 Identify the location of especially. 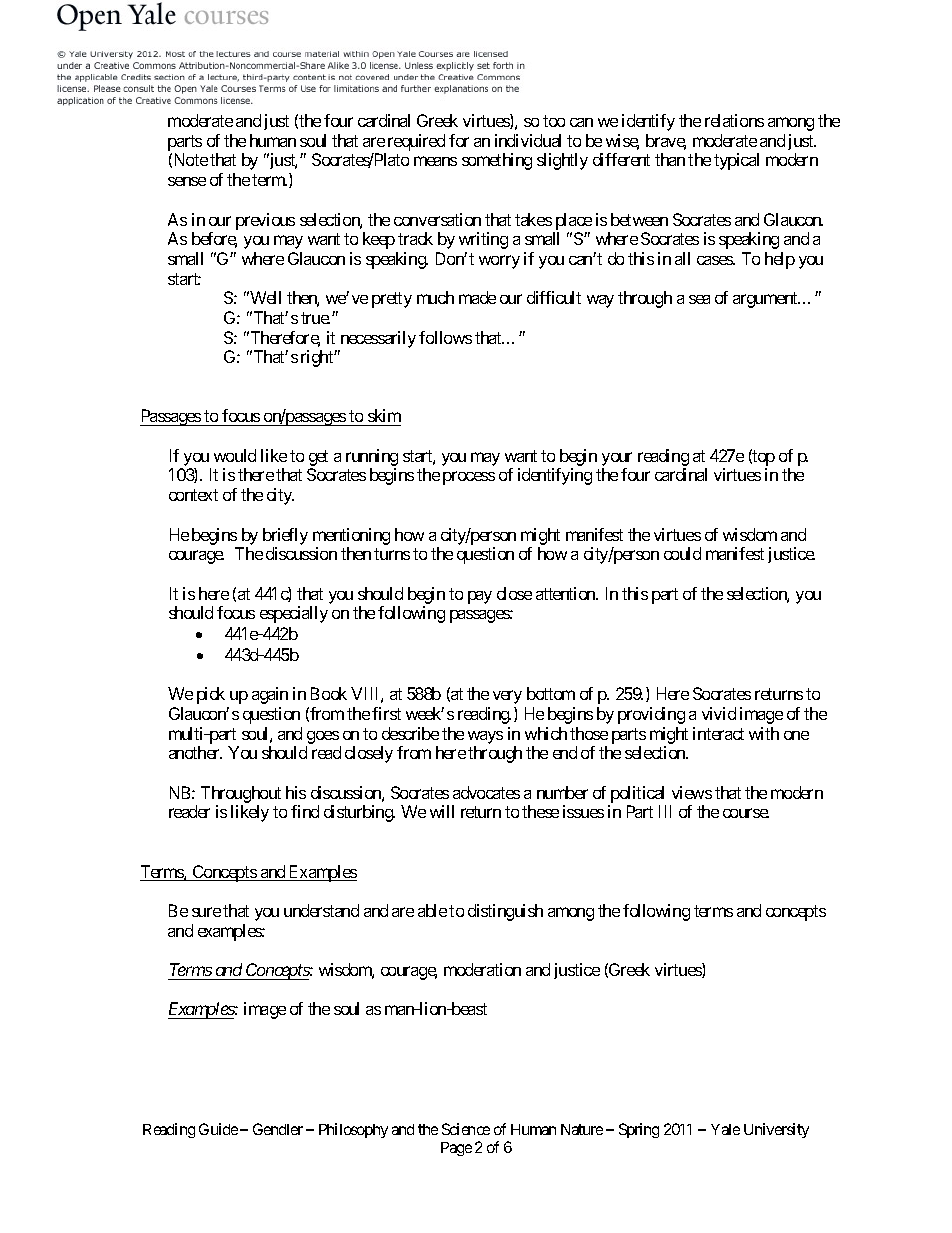
(294, 614).
